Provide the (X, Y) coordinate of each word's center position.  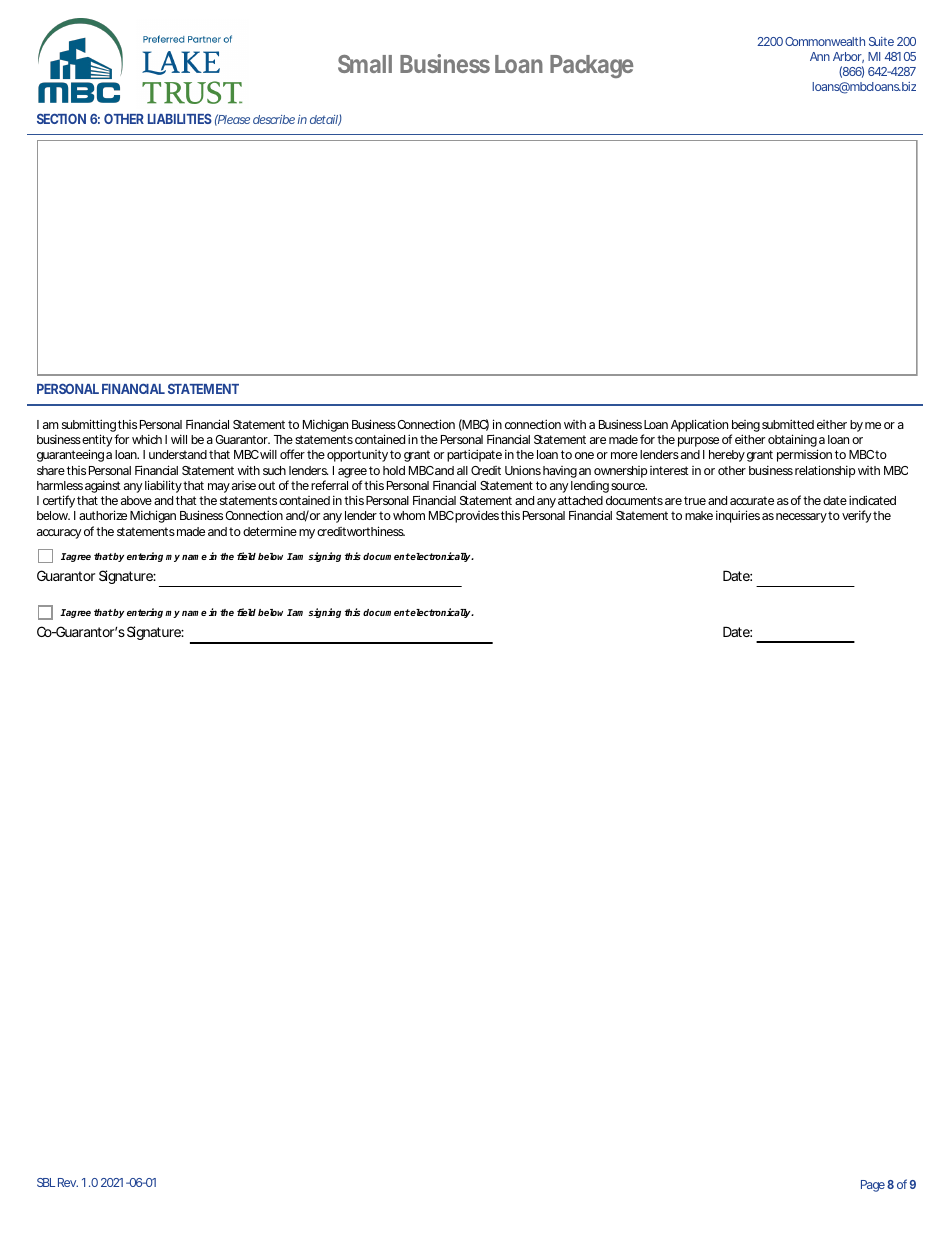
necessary (801, 518)
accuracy (59, 534)
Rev (68, 1182)
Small (365, 64)
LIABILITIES (180, 119)
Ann (820, 56)
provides (477, 517)
